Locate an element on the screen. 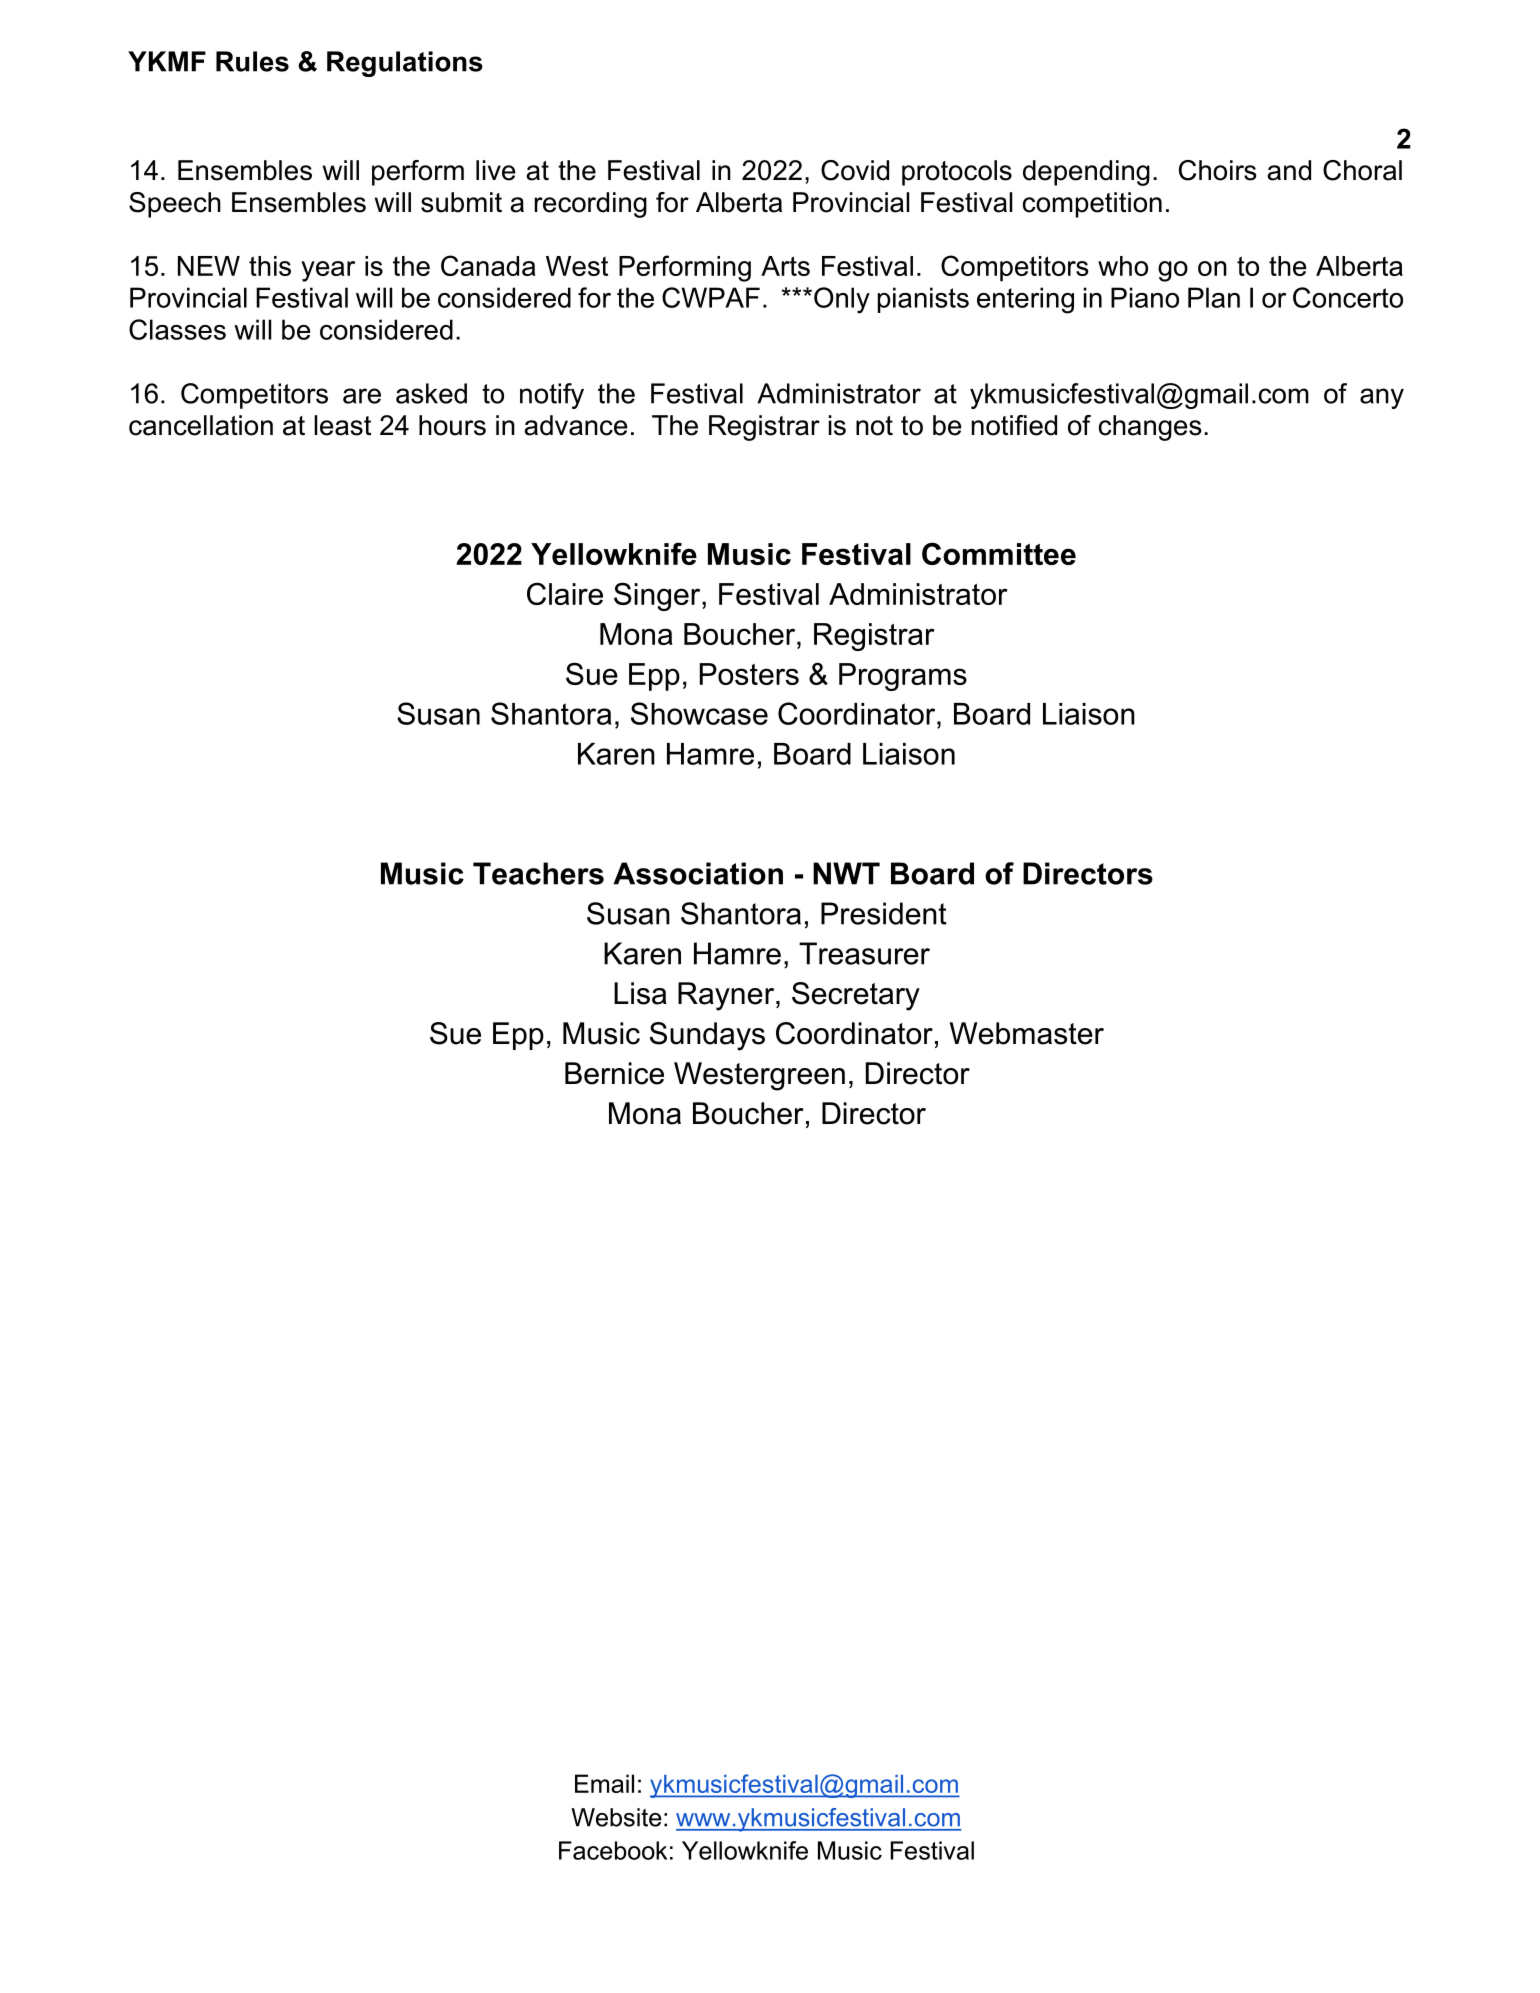 This screenshot has height=1993, width=1540. Email is located at coordinates (604, 1783).
